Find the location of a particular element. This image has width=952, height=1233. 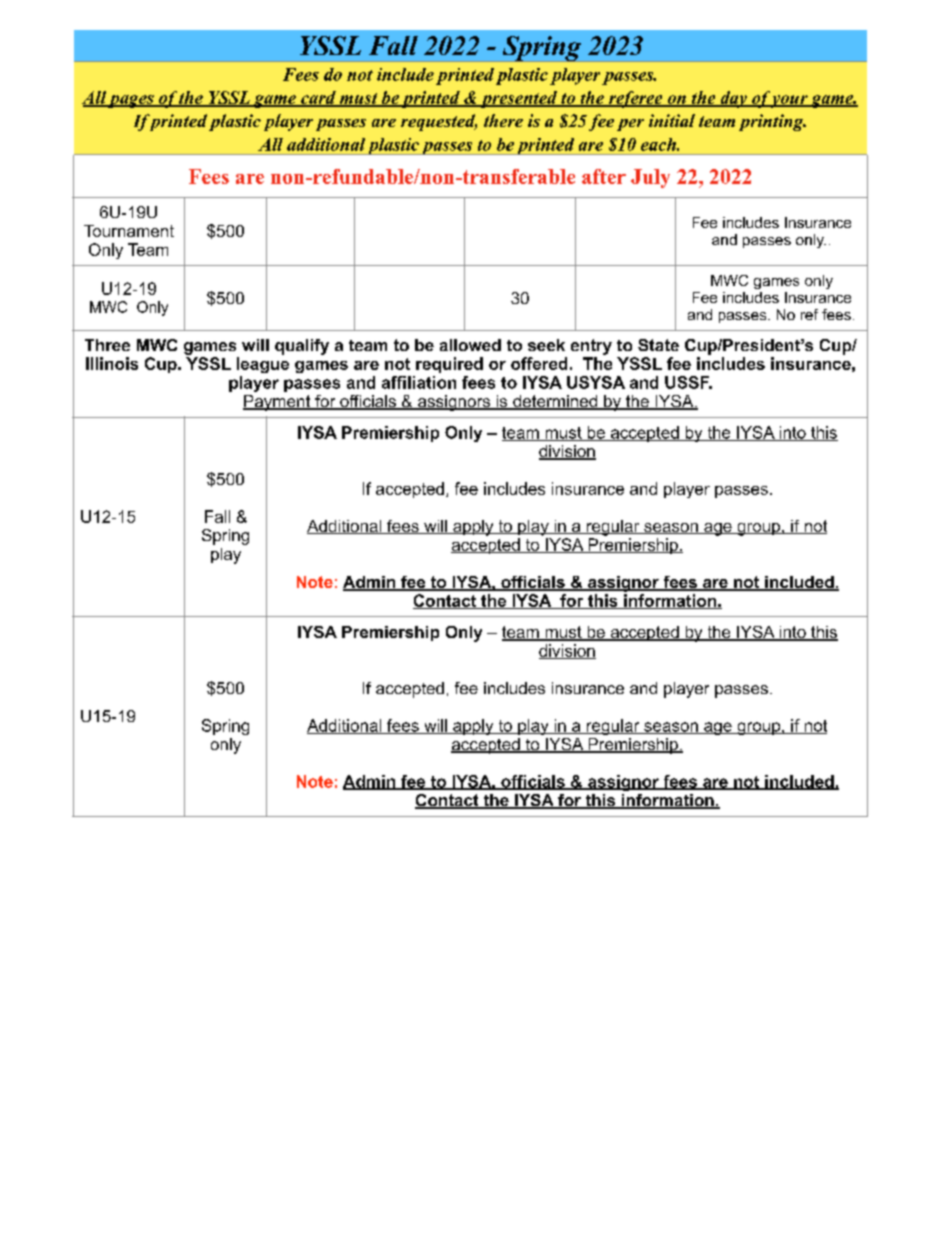

pages is located at coordinates (131, 101).
